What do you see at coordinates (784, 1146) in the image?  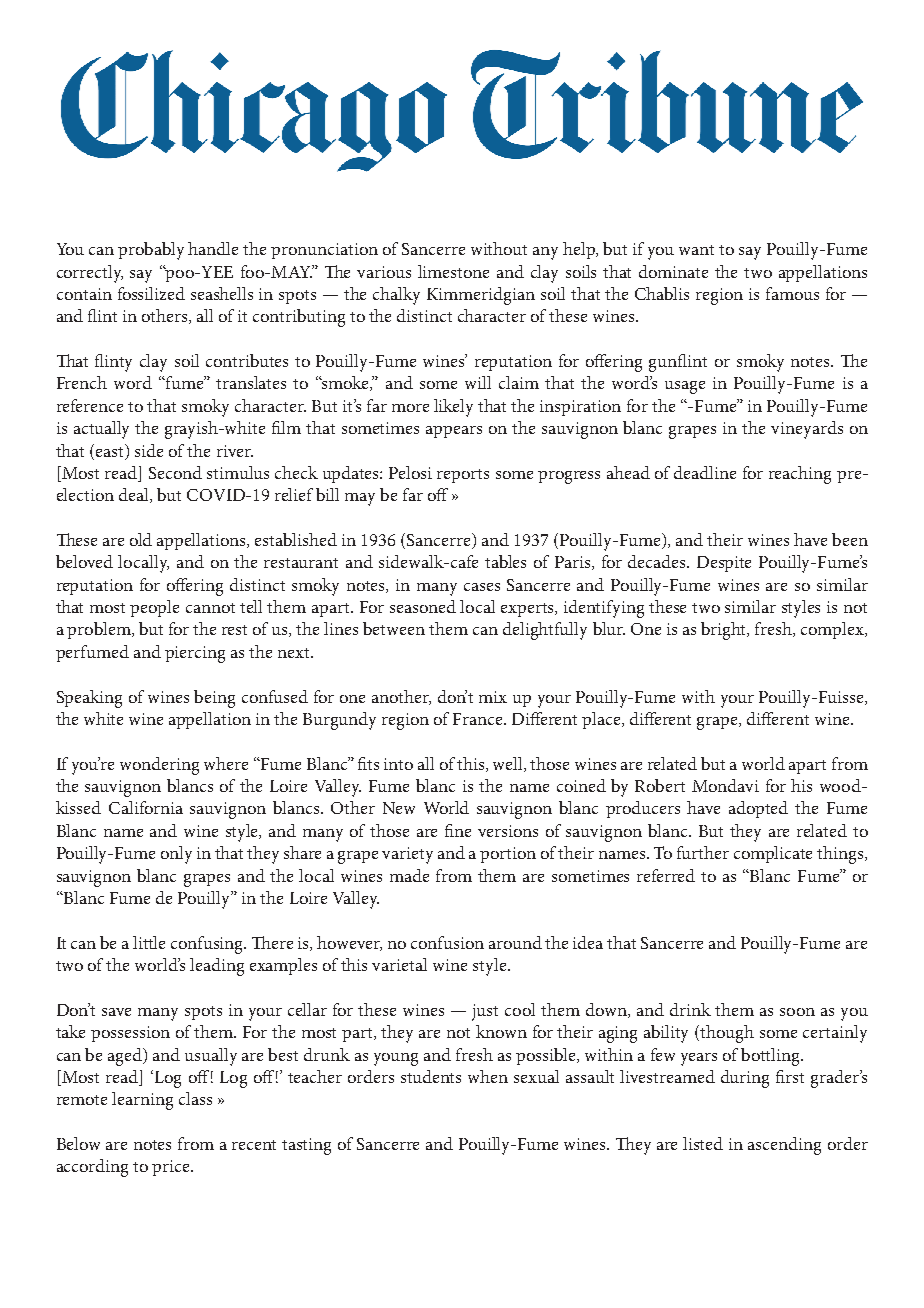 I see `ascending` at bounding box center [784, 1146].
